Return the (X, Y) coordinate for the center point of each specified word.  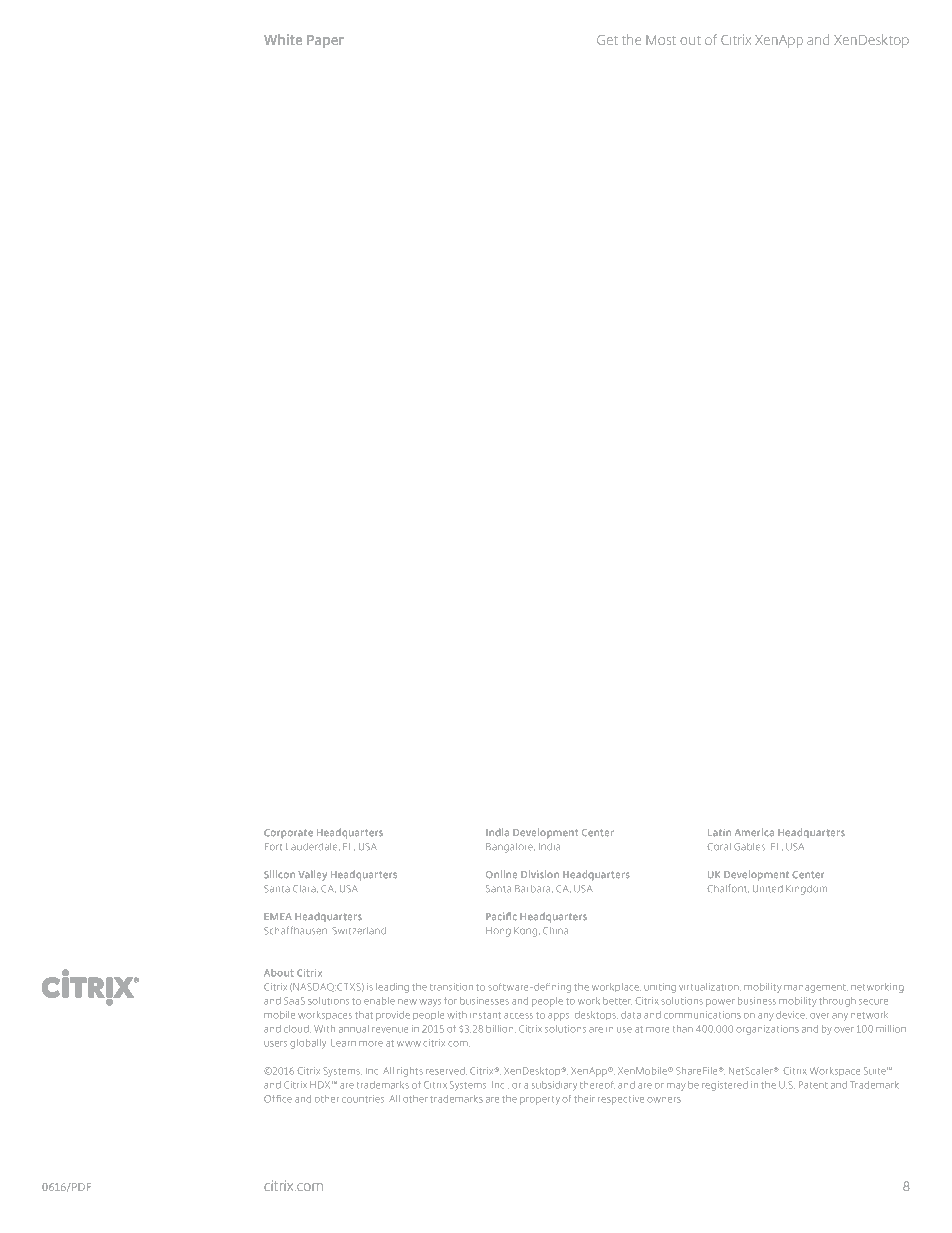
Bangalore (510, 848)
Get (607, 40)
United (767, 888)
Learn (343, 1043)
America (754, 832)
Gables (749, 847)
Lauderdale (313, 847)
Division (540, 874)
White (283, 39)
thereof (597, 1085)
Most (661, 40)
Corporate (288, 833)
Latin (719, 832)
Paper (325, 41)
